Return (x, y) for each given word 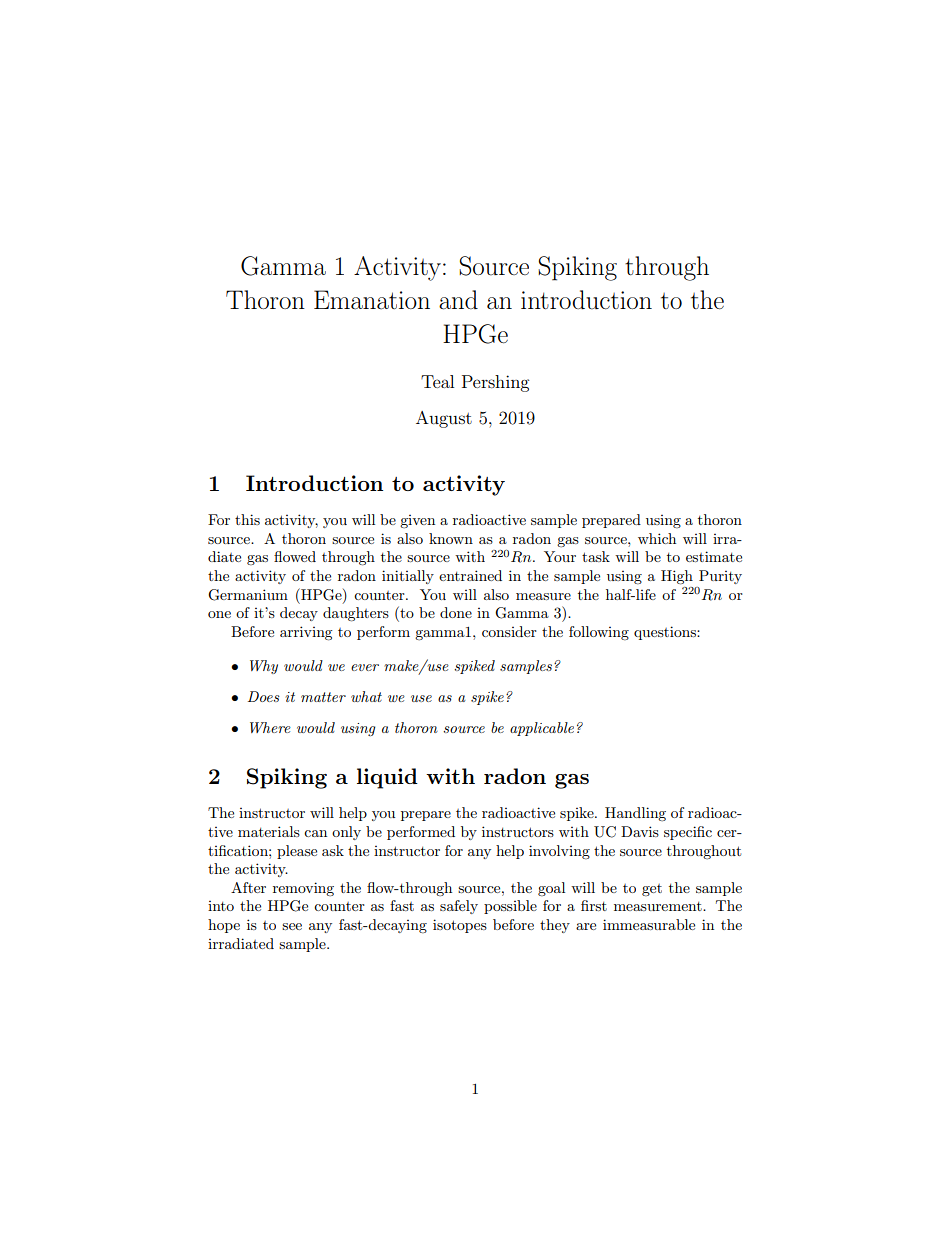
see (292, 926)
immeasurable (649, 924)
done (456, 612)
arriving (306, 633)
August (444, 419)
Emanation (372, 300)
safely (459, 907)
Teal (437, 381)
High (677, 577)
